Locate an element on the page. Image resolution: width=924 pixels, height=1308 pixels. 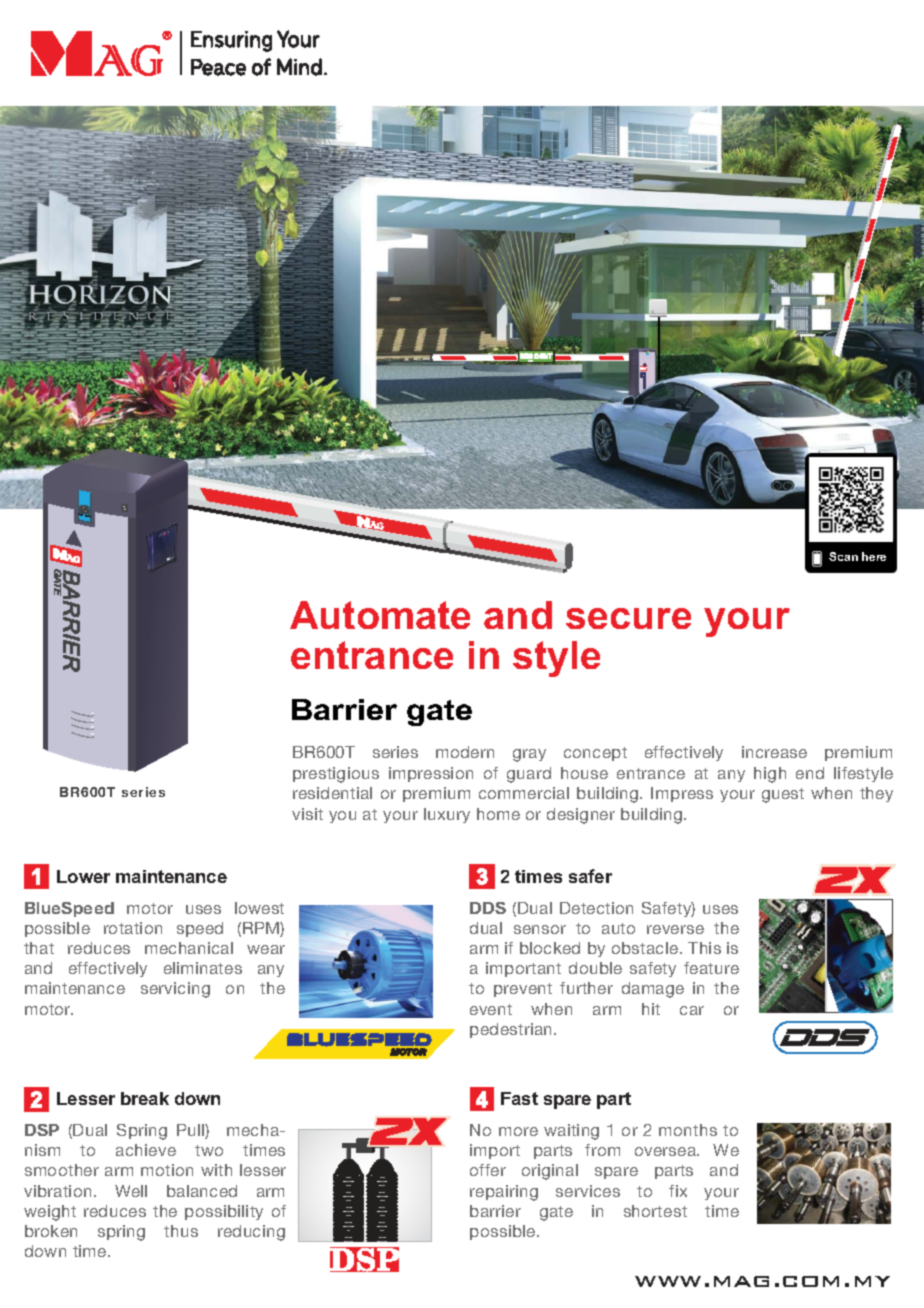
Well is located at coordinates (131, 1191).
